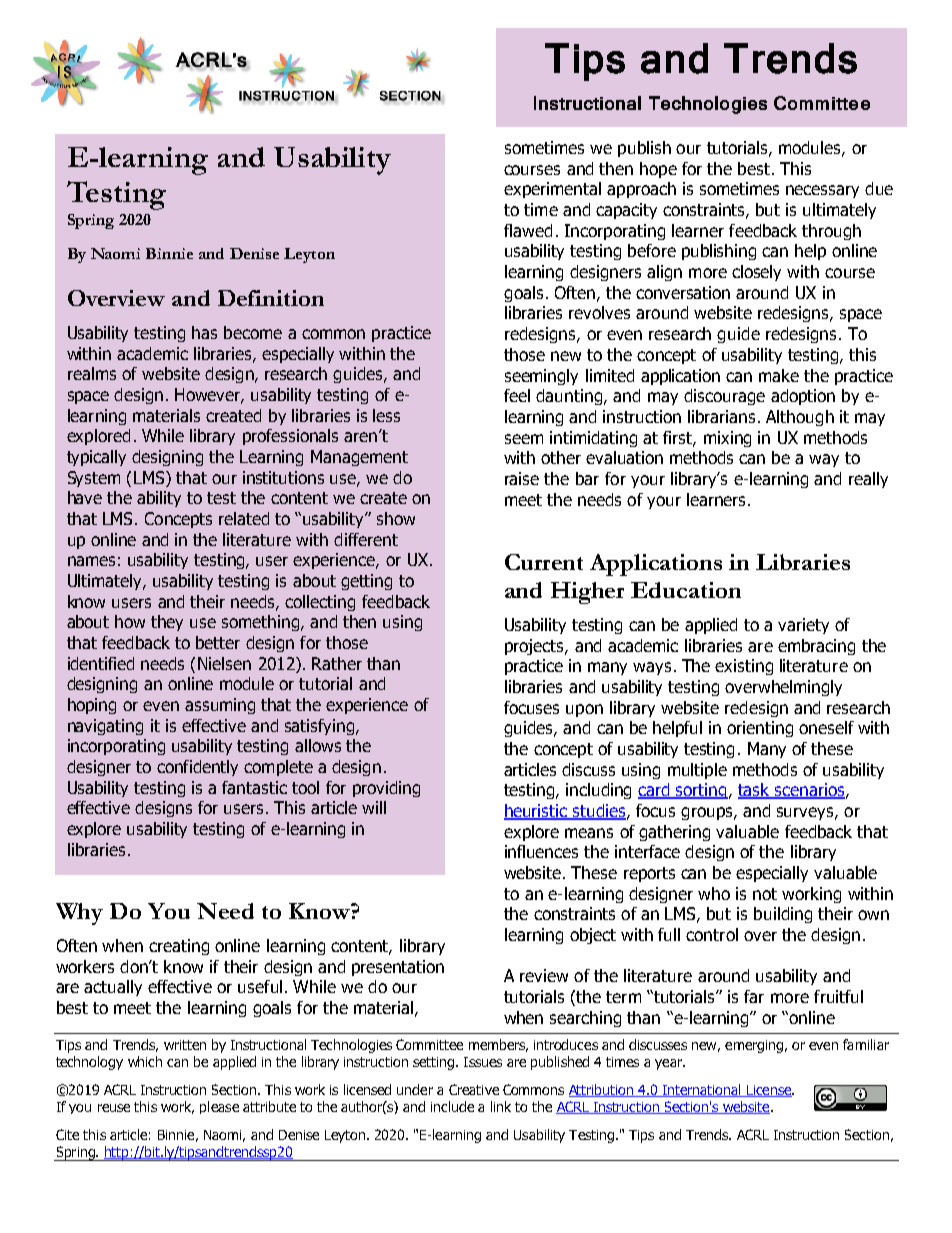 The width and height of the page is (952, 1233). I want to click on influences, so click(541, 851).
